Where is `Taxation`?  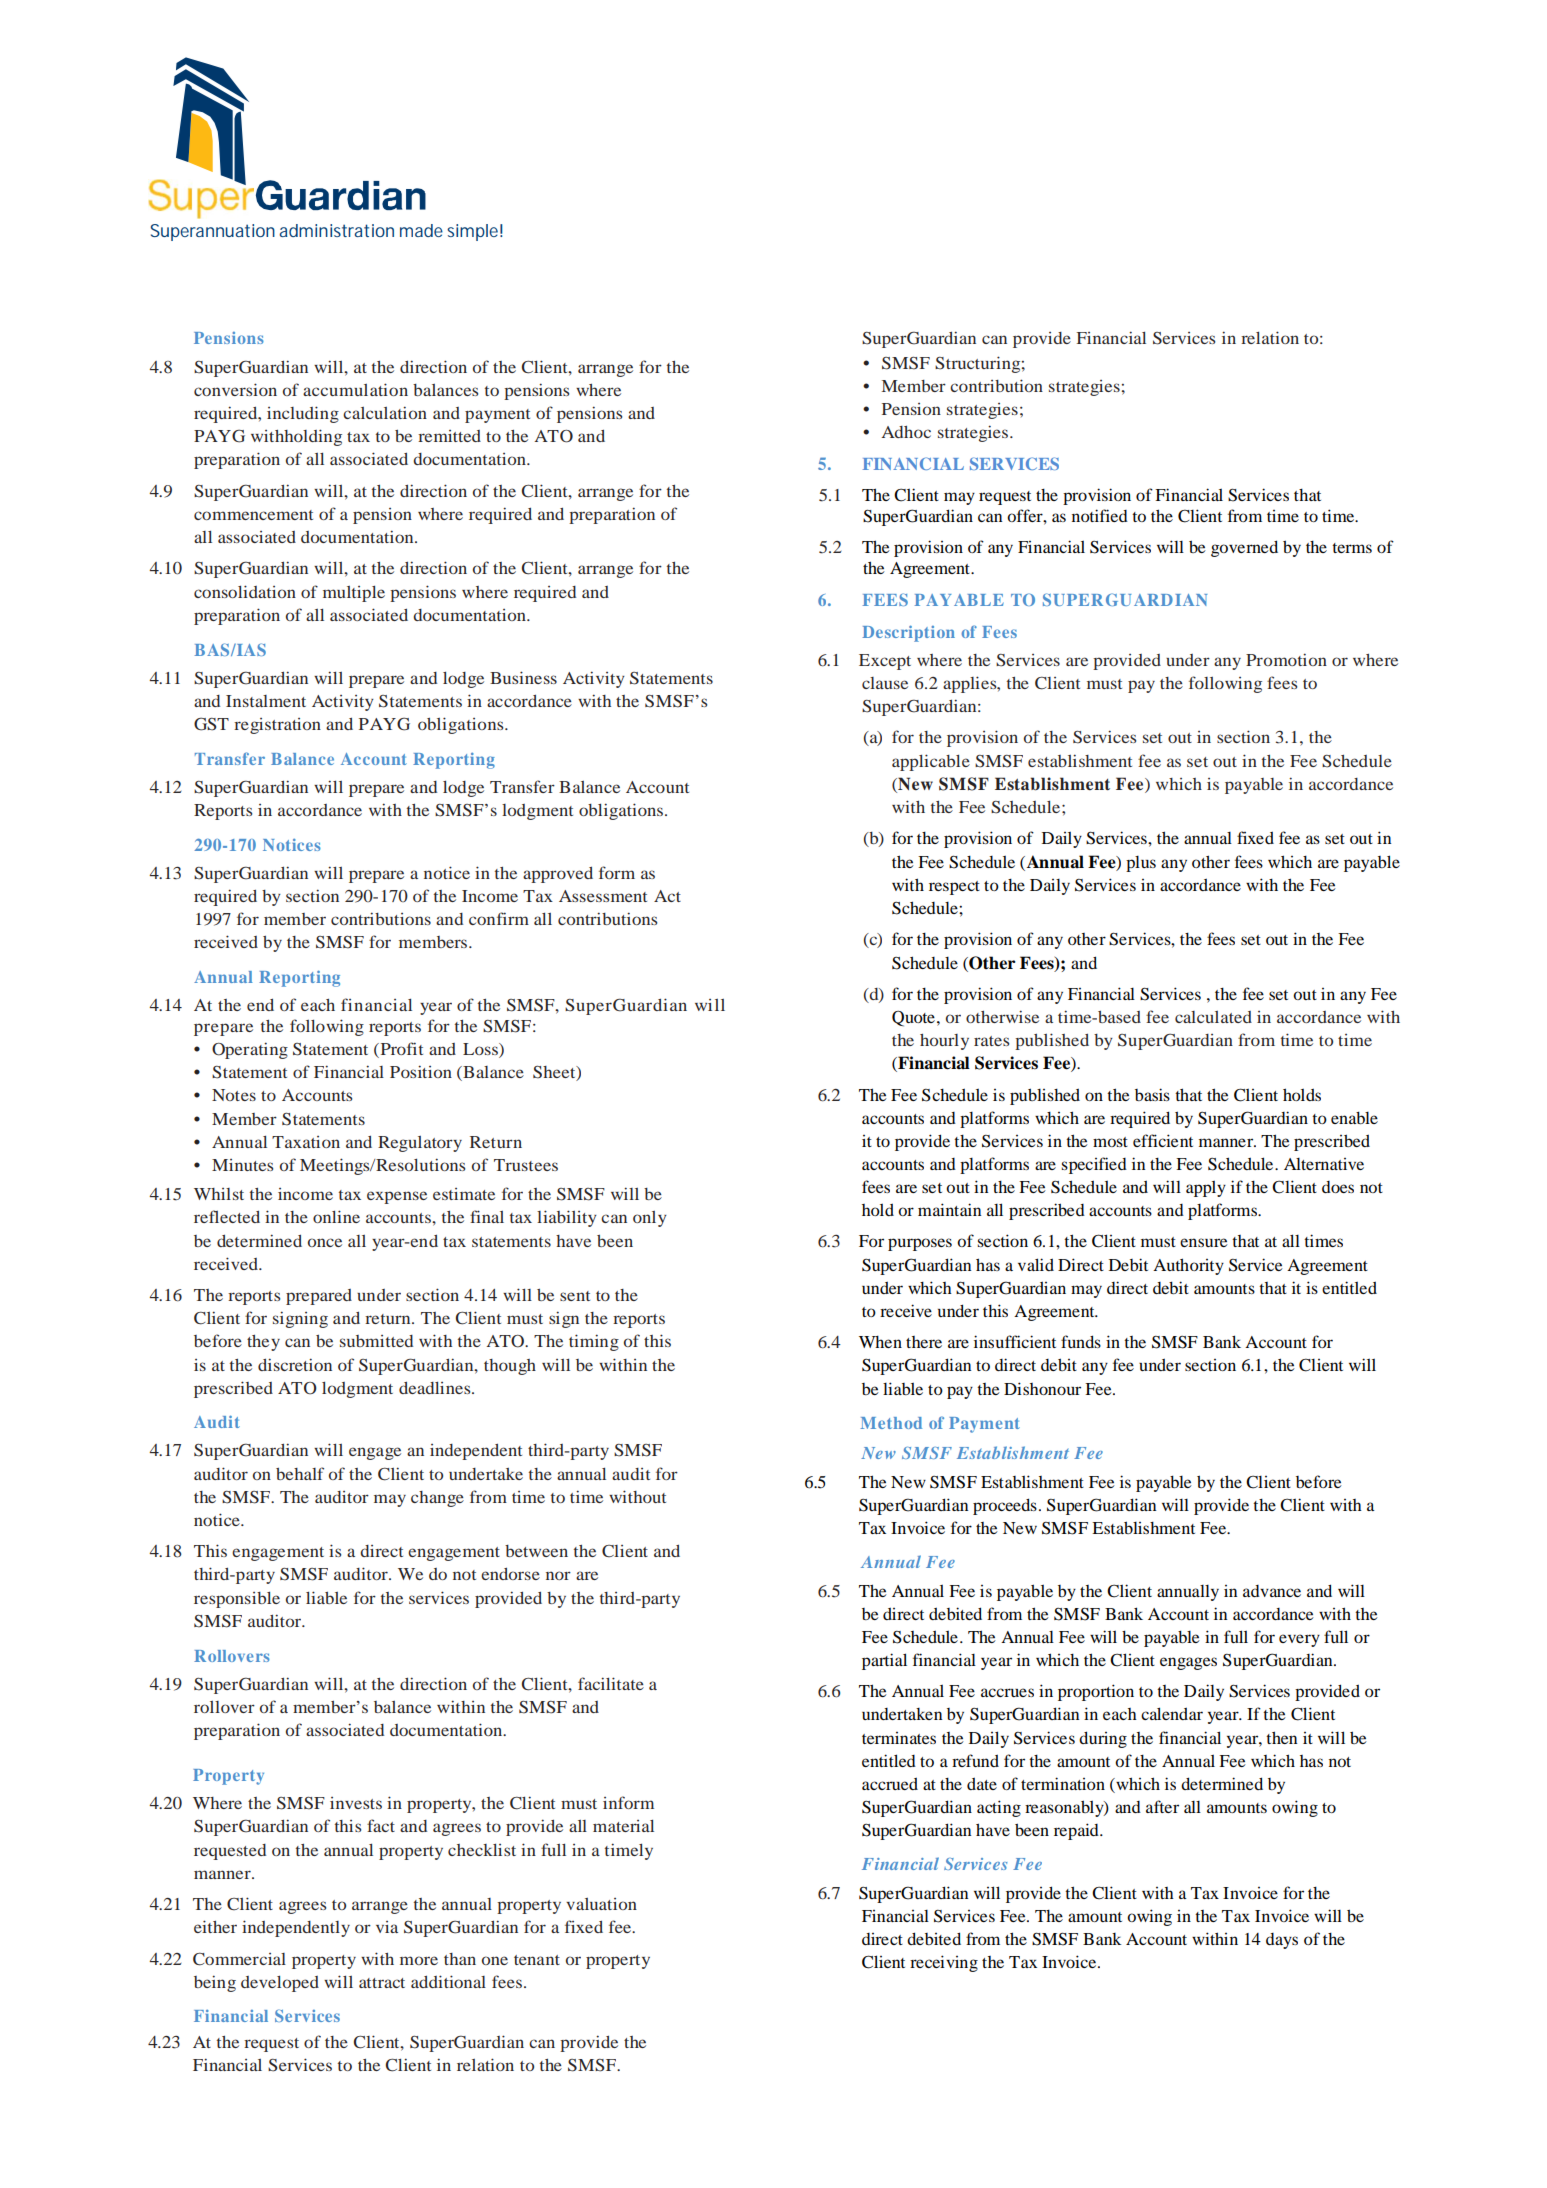
Taxation is located at coordinates (306, 1142).
